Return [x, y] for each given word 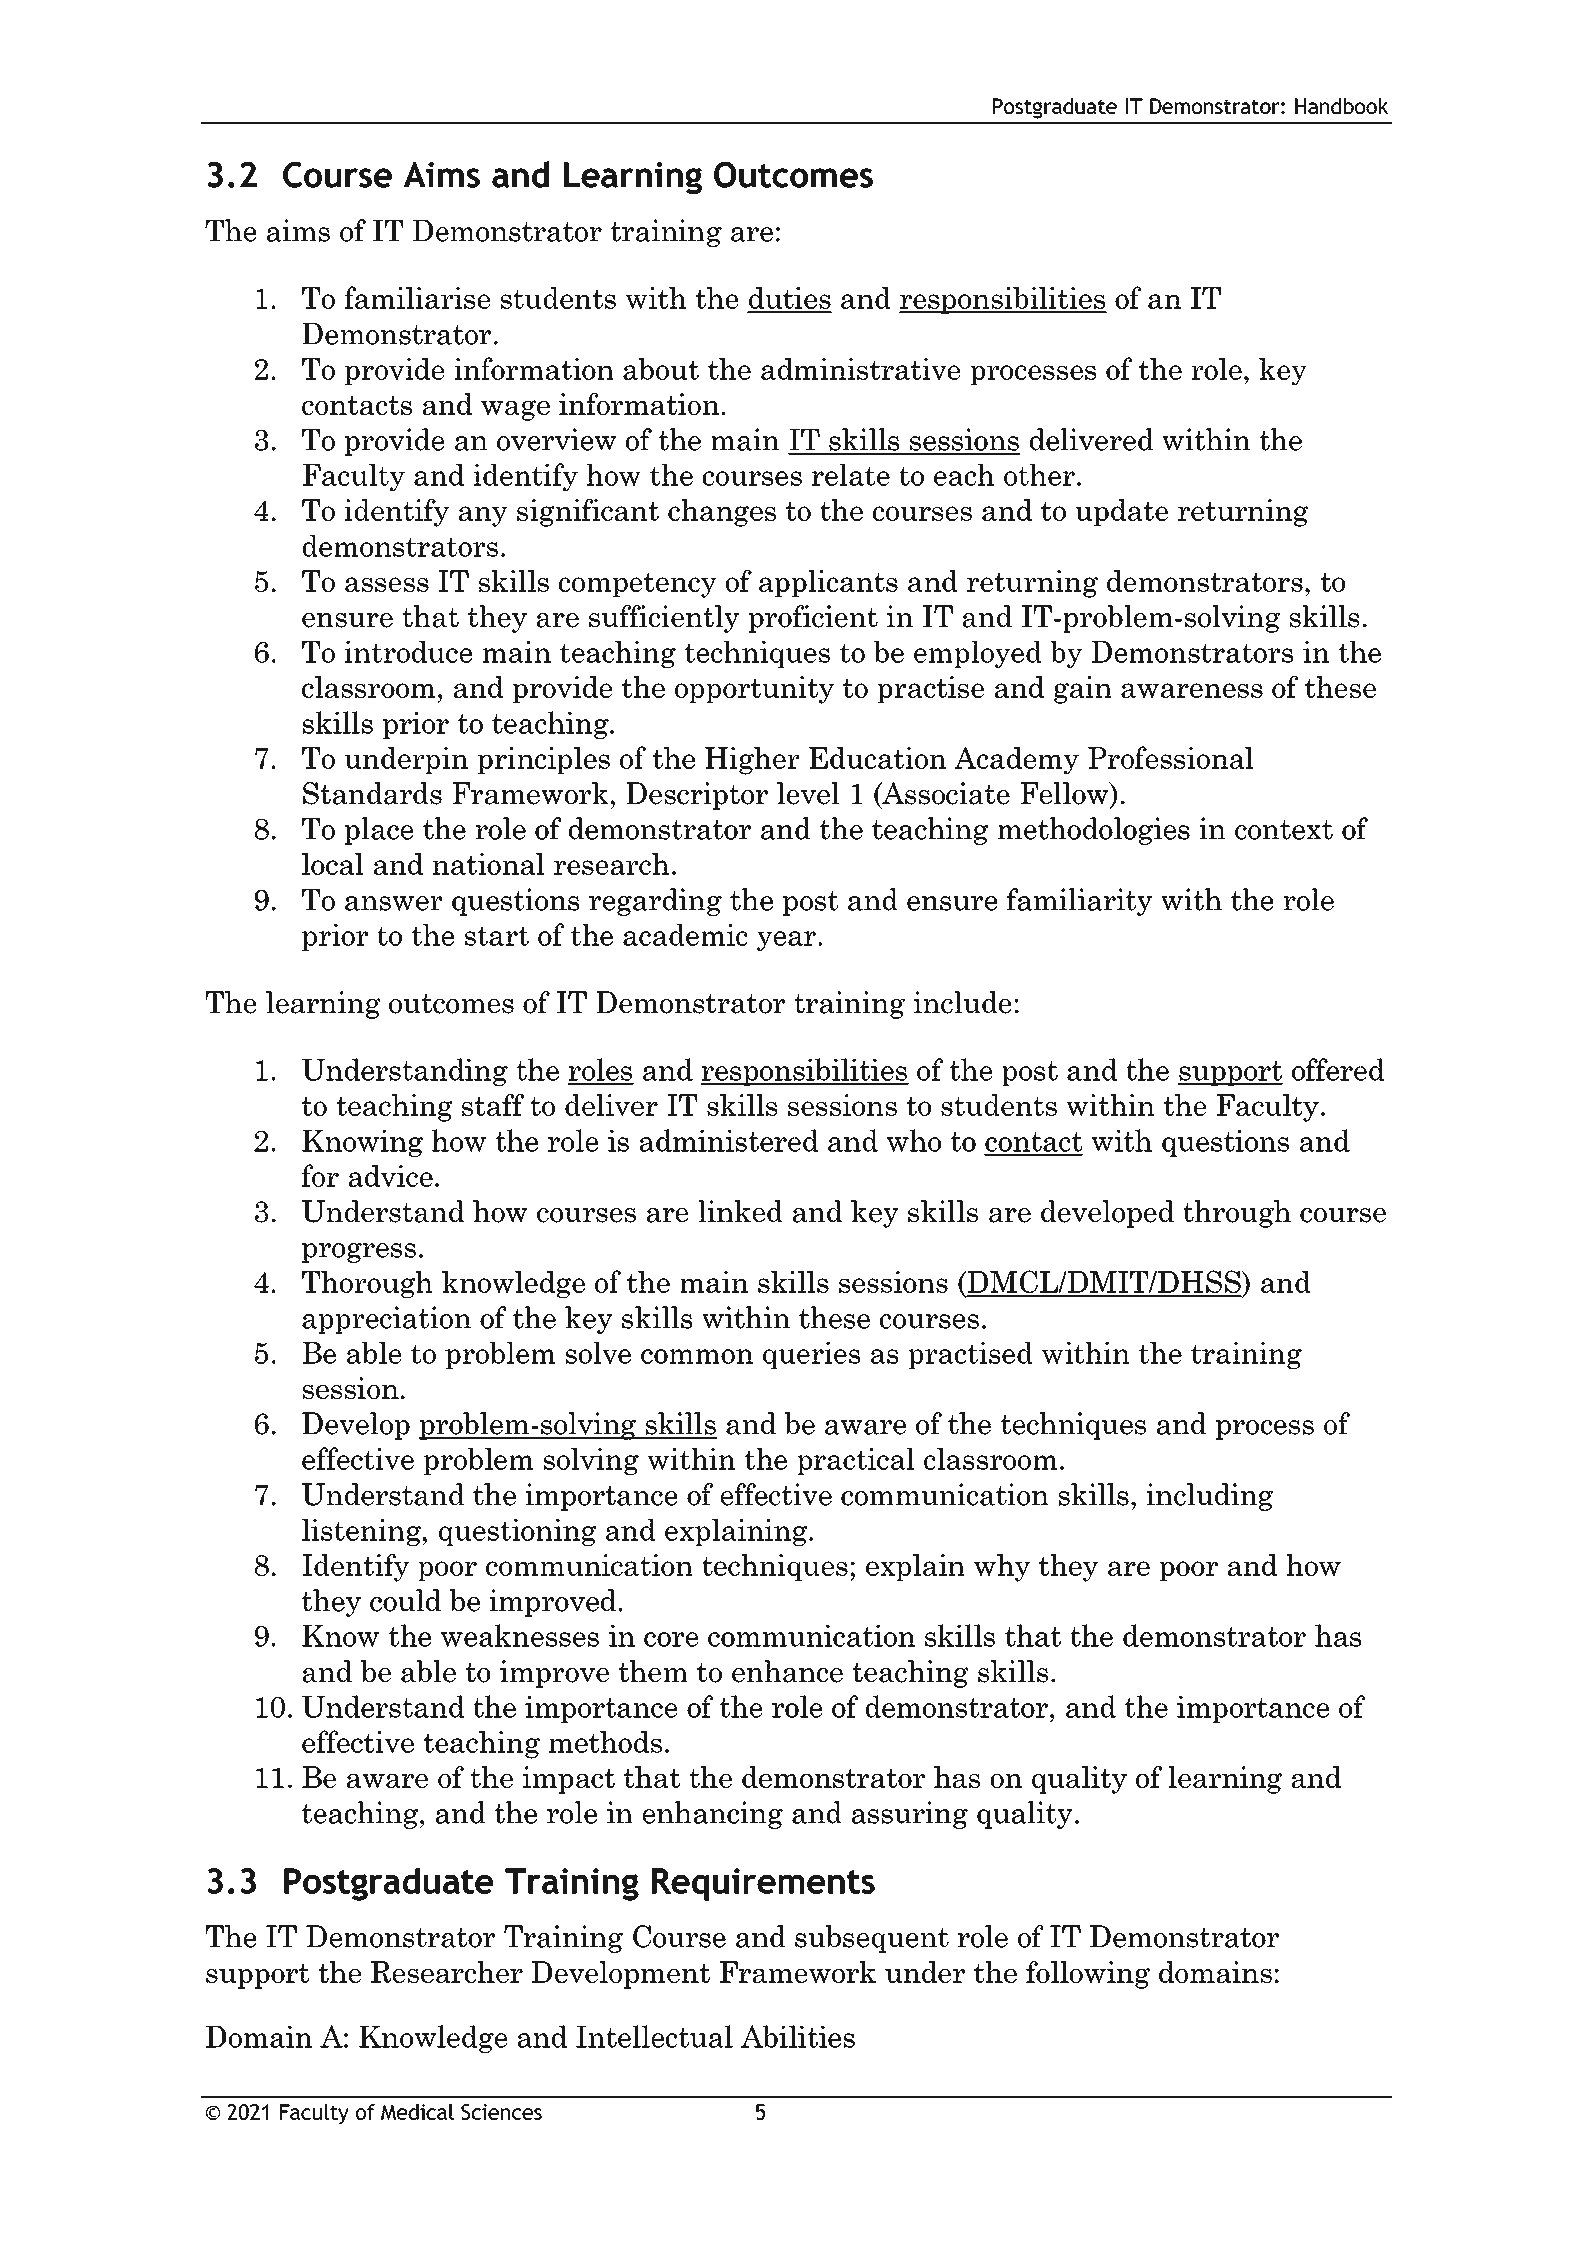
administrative [860, 369]
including [1209, 1497]
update [1121, 512]
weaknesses [520, 1635]
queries [811, 1355]
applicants [828, 583]
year [786, 941]
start [497, 936]
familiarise [417, 297]
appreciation [386, 1320]
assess [387, 584]
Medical [417, 2112]
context [1284, 830]
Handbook [1341, 106]
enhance [787, 1671]
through [1237, 1214]
